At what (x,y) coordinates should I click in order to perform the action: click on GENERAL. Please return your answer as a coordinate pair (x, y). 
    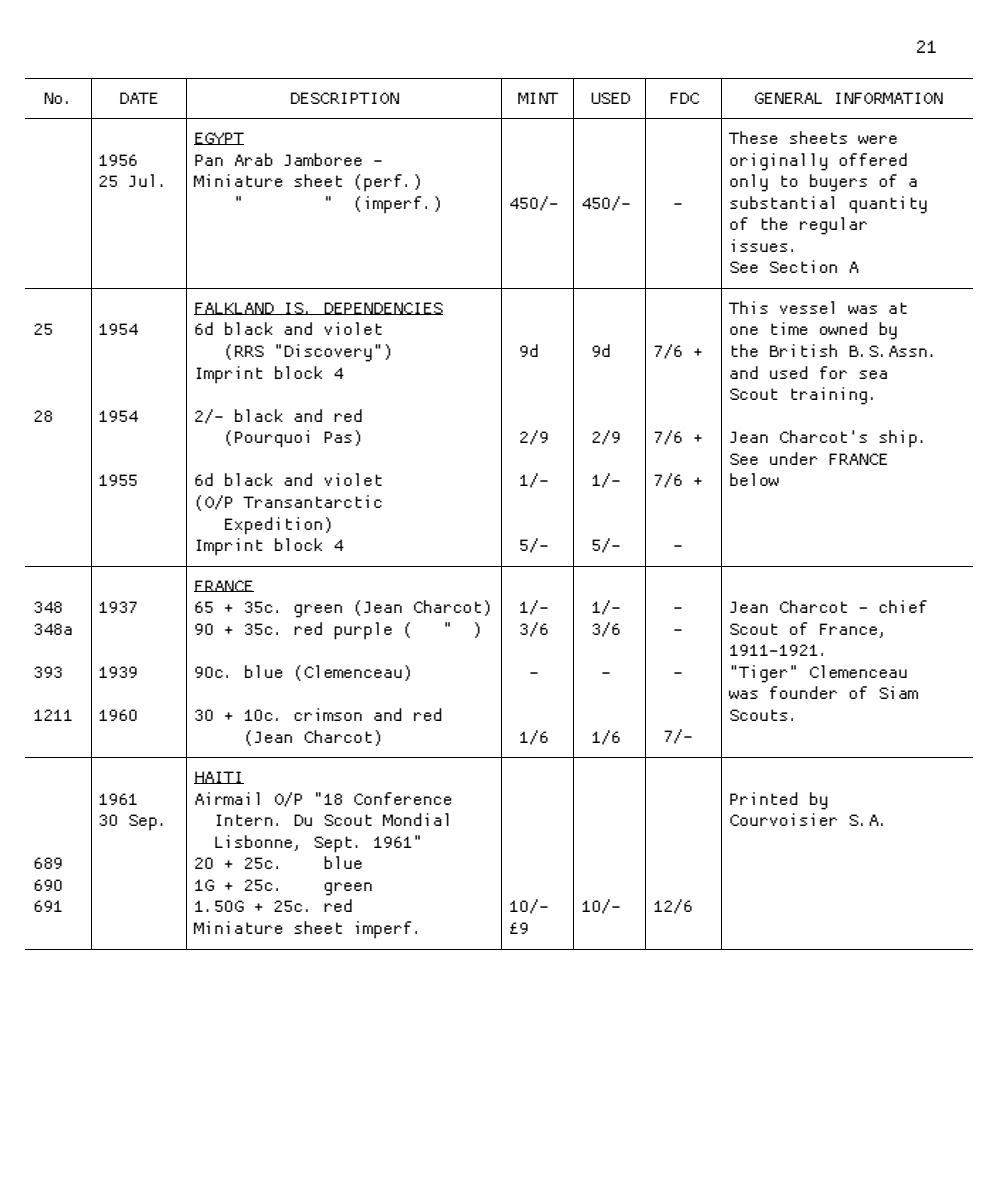
    Looking at the image, I should click on (788, 98).
